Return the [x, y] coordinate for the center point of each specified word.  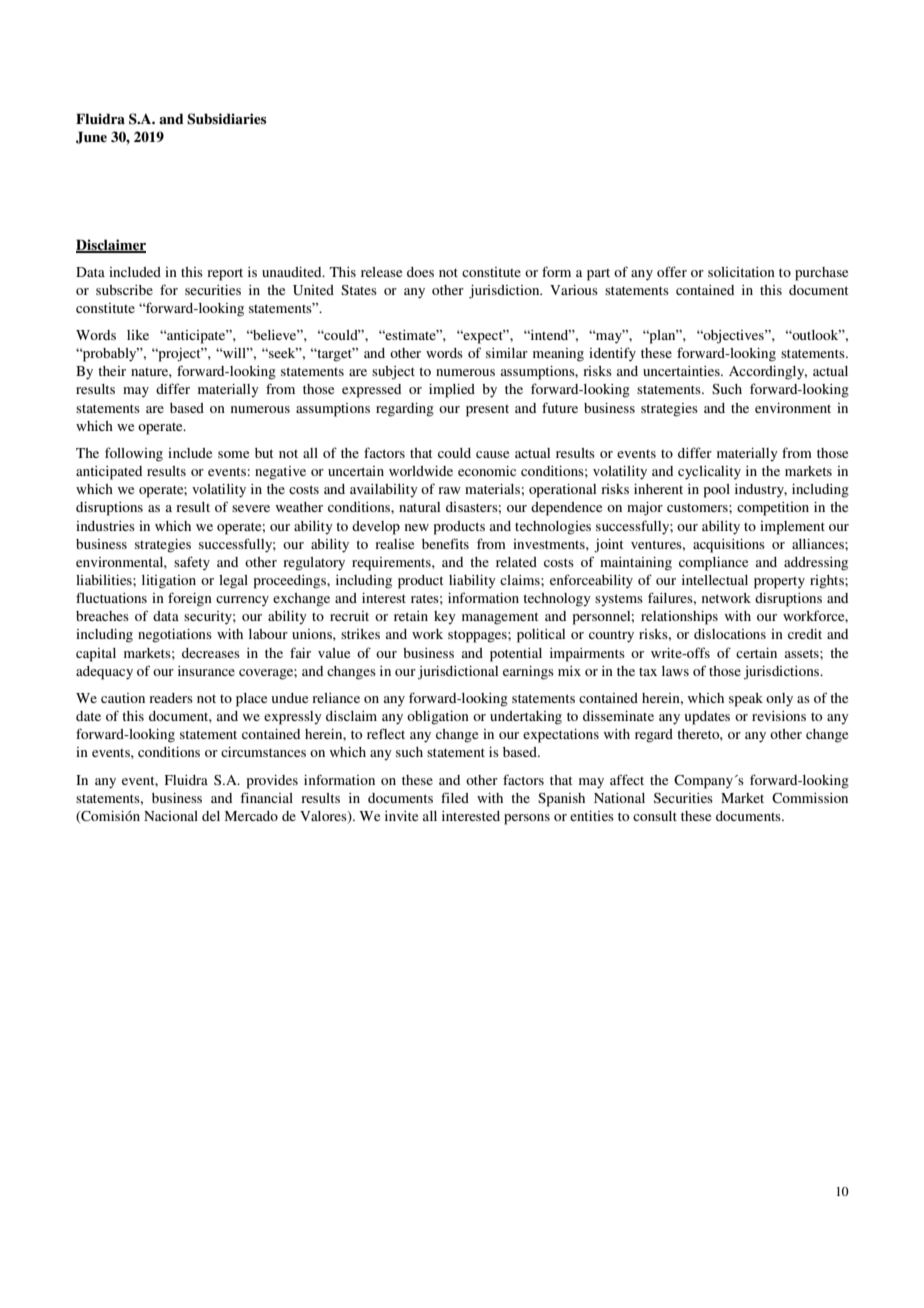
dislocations [730, 634]
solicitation [741, 272]
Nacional [171, 816]
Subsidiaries [226, 119]
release [381, 272]
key [445, 617]
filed [455, 797]
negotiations [175, 636]
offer [672, 271]
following [134, 454]
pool [717, 491]
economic [487, 471]
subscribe [124, 290]
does [420, 272]
